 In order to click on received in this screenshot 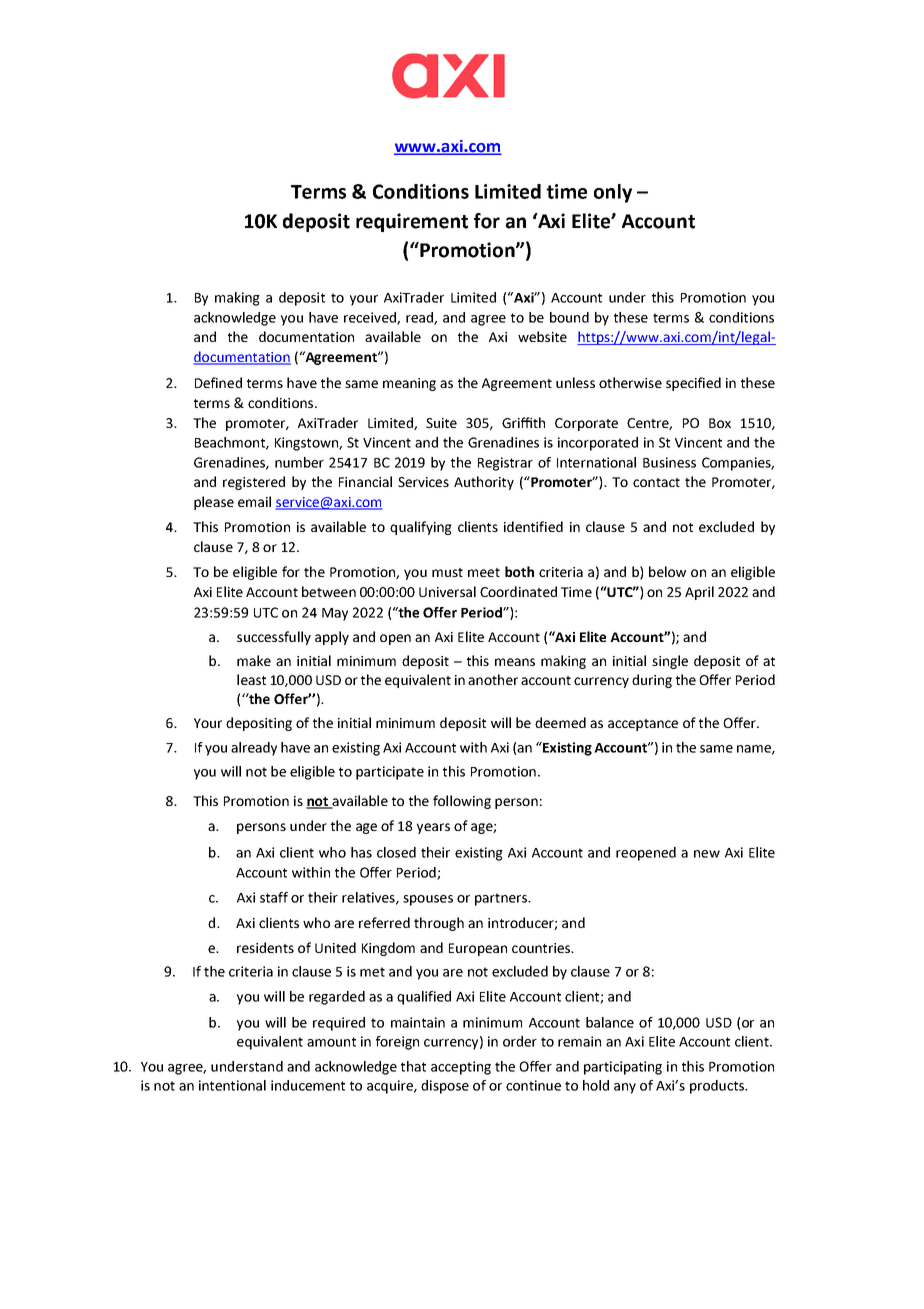, I will do `click(371, 318)`.
